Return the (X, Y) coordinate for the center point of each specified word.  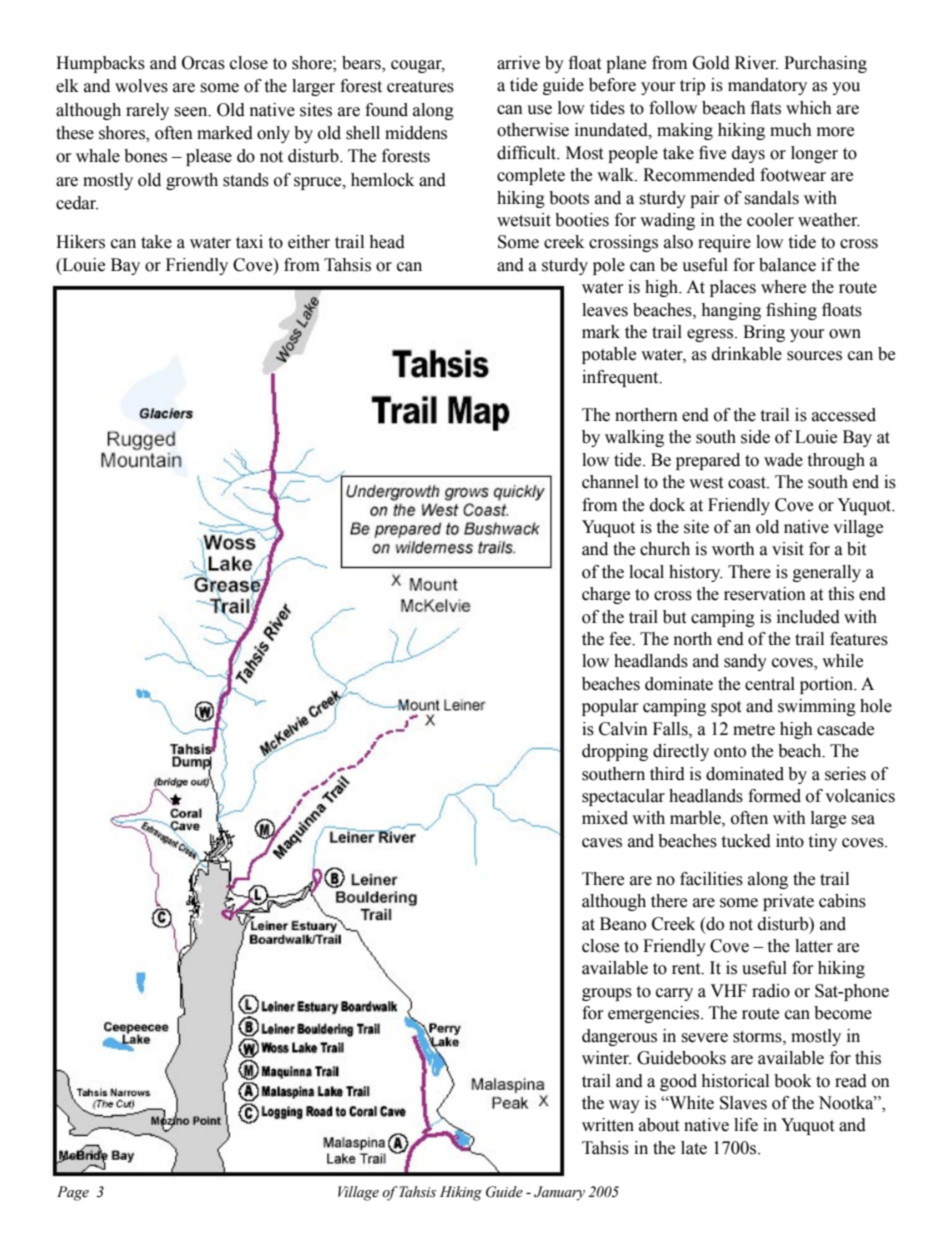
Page (73, 1193)
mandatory (767, 86)
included (808, 617)
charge (606, 595)
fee (621, 639)
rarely (147, 111)
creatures (420, 87)
